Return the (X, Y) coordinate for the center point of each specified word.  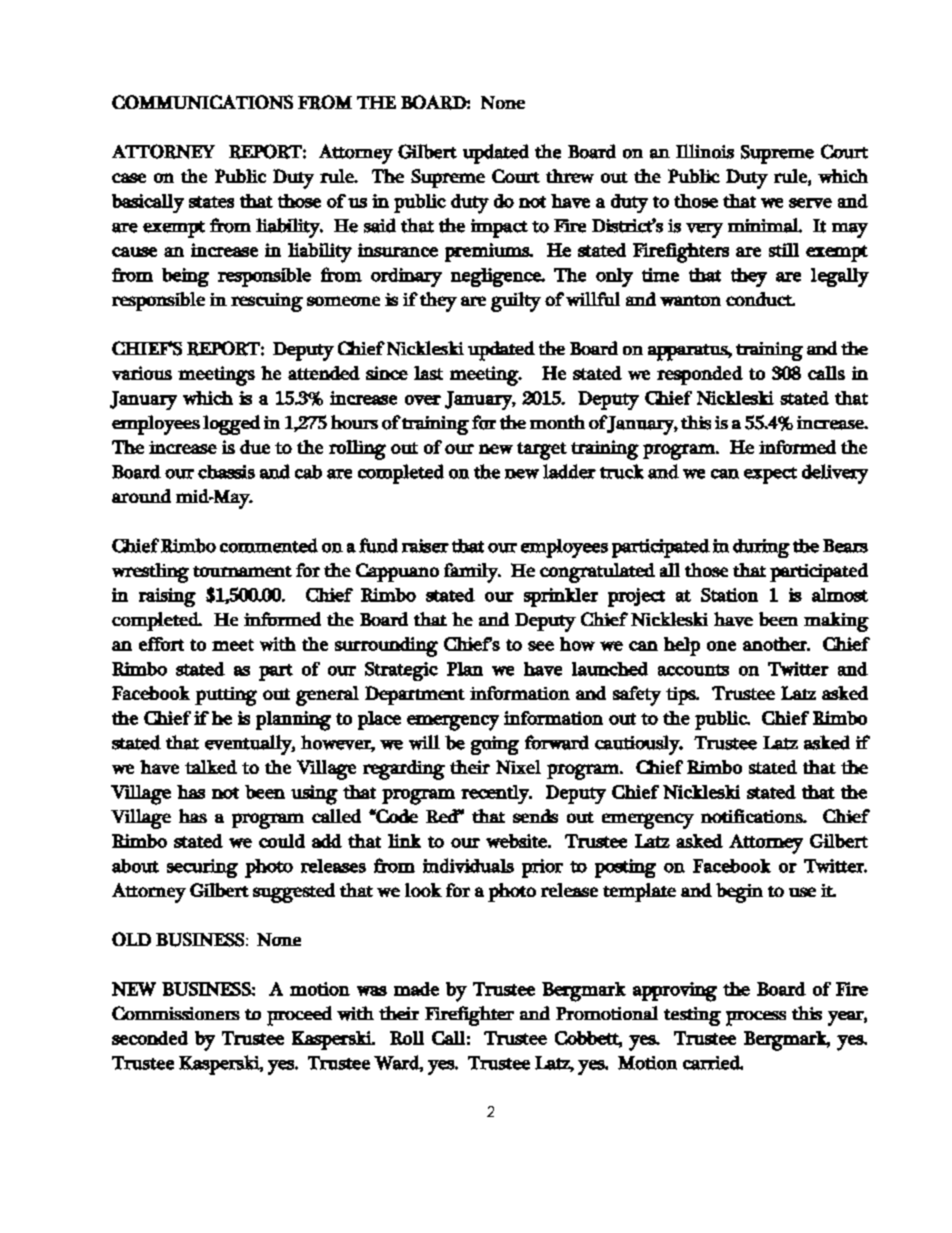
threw (570, 176)
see (541, 646)
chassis (226, 472)
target (542, 451)
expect (770, 475)
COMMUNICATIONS (202, 102)
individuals (468, 865)
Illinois (705, 151)
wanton (690, 300)
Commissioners (176, 1013)
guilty (516, 302)
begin (739, 893)
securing (202, 868)
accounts (693, 670)
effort (161, 644)
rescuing (267, 302)
